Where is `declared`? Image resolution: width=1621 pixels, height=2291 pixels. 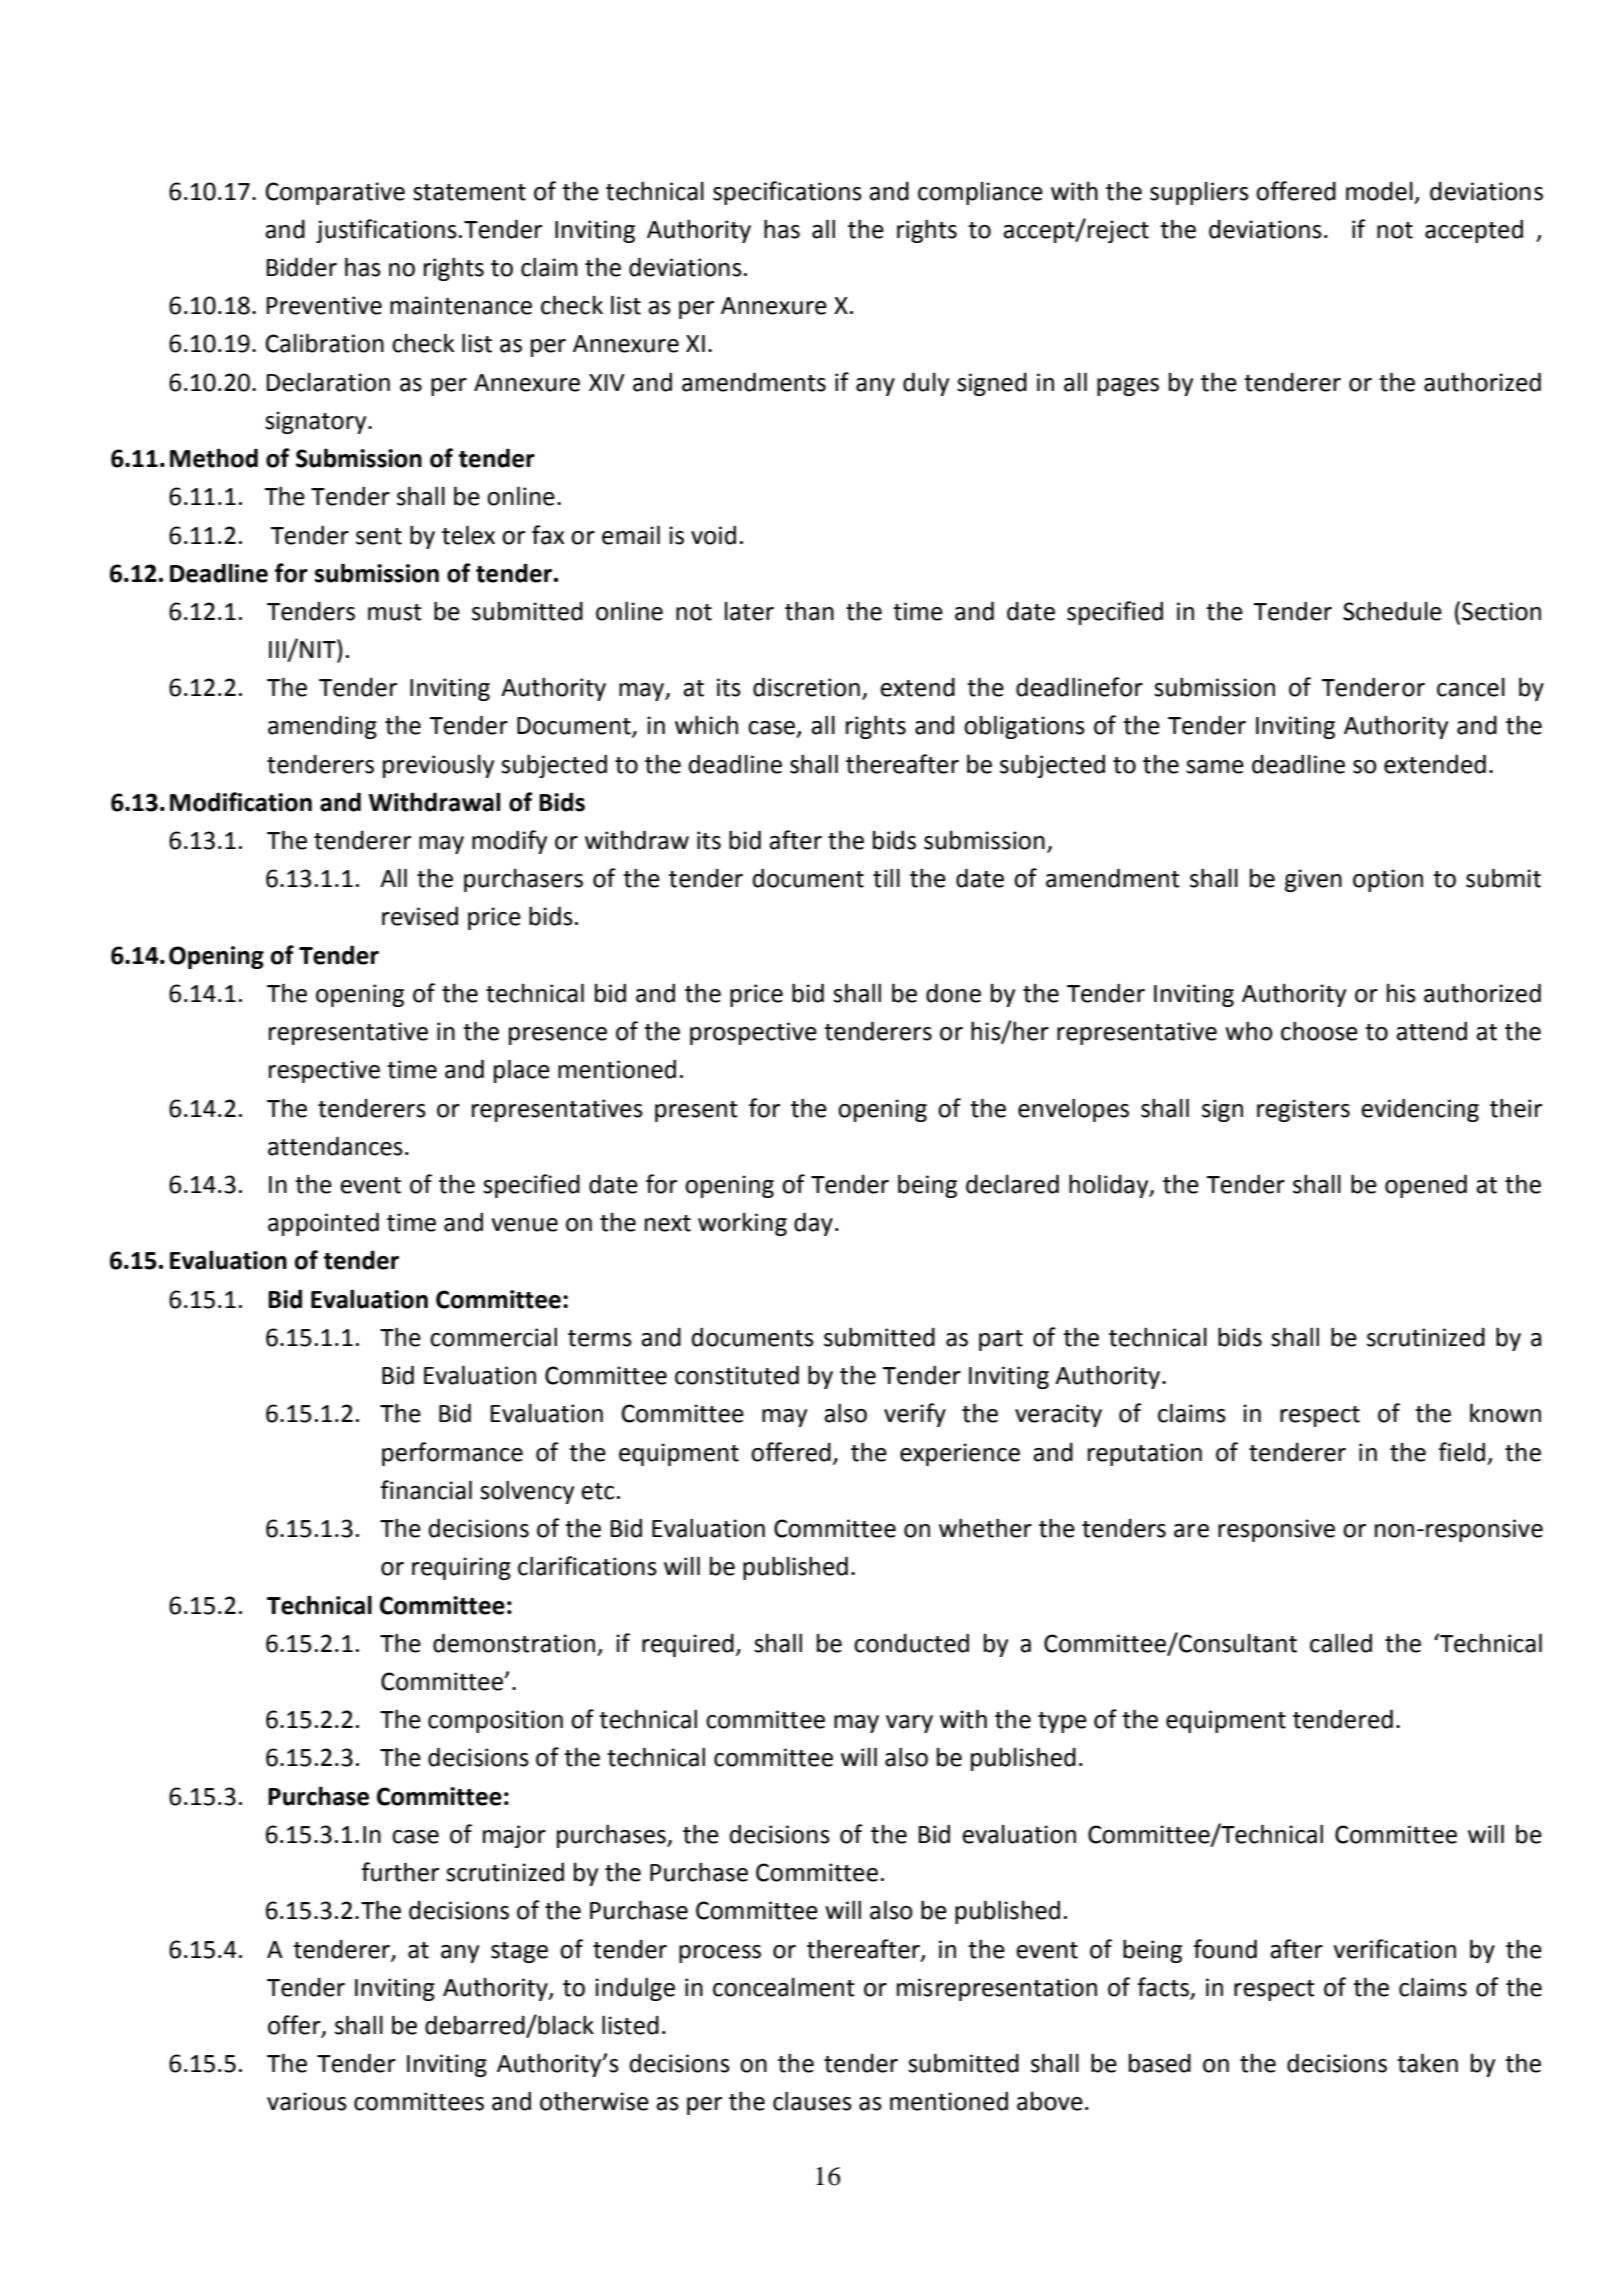
declared is located at coordinates (1012, 1184).
